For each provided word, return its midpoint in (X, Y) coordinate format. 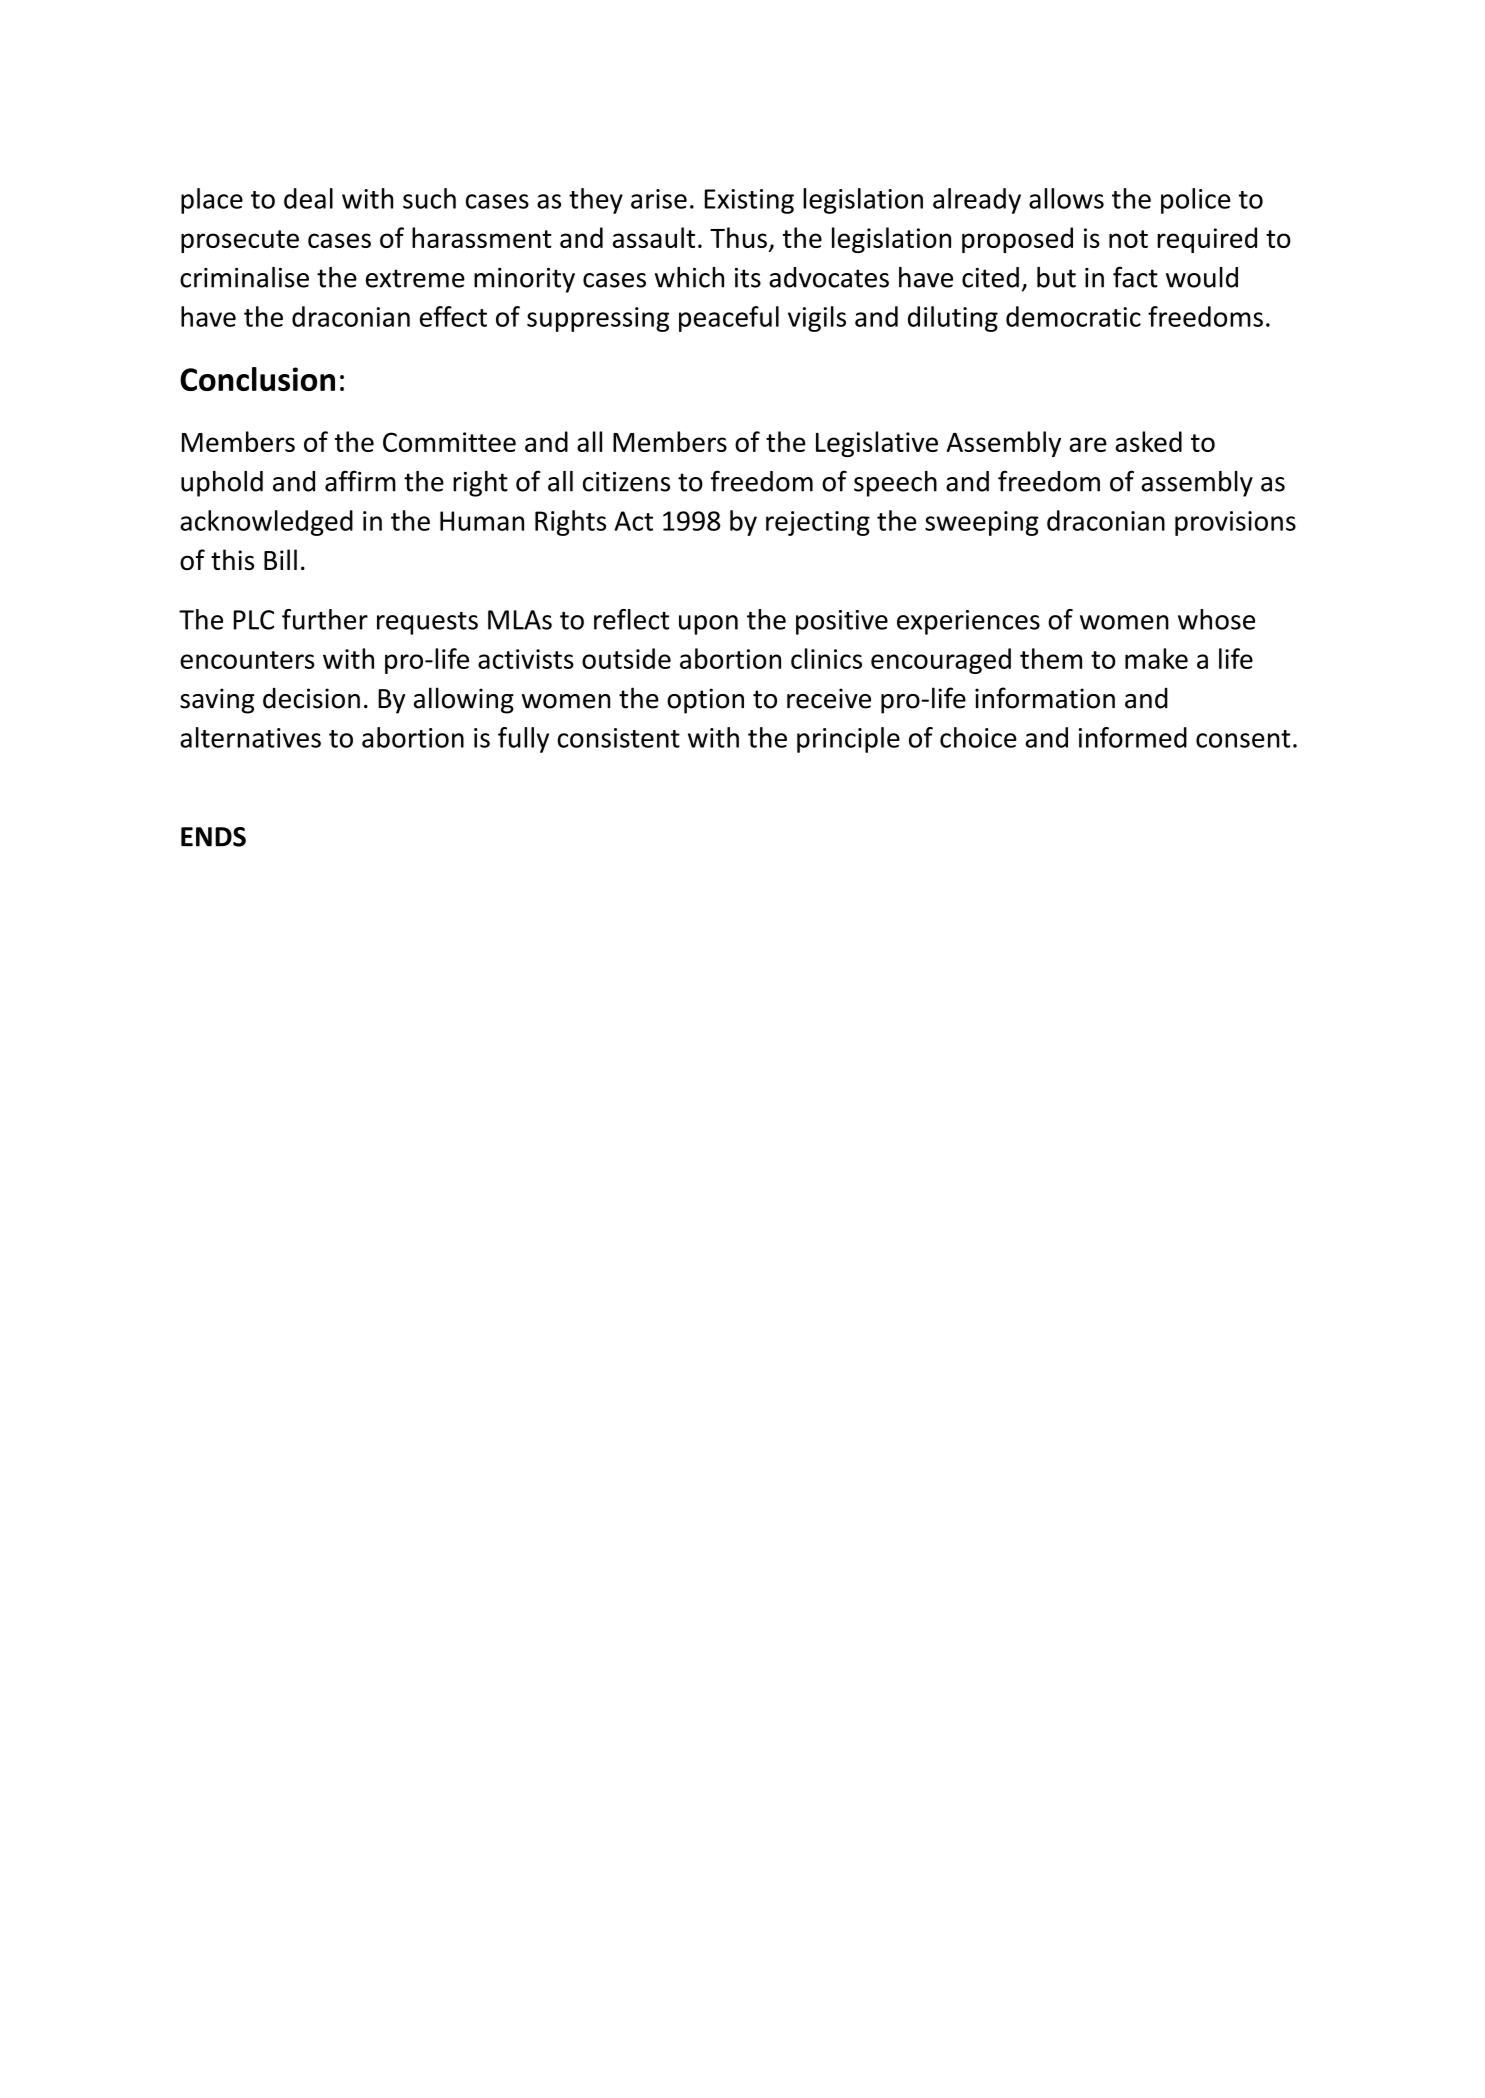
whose (1216, 619)
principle (848, 740)
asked (1148, 441)
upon (708, 625)
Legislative (877, 444)
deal (308, 198)
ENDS (213, 837)
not (1128, 239)
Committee (449, 442)
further (325, 619)
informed (1133, 737)
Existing (749, 201)
